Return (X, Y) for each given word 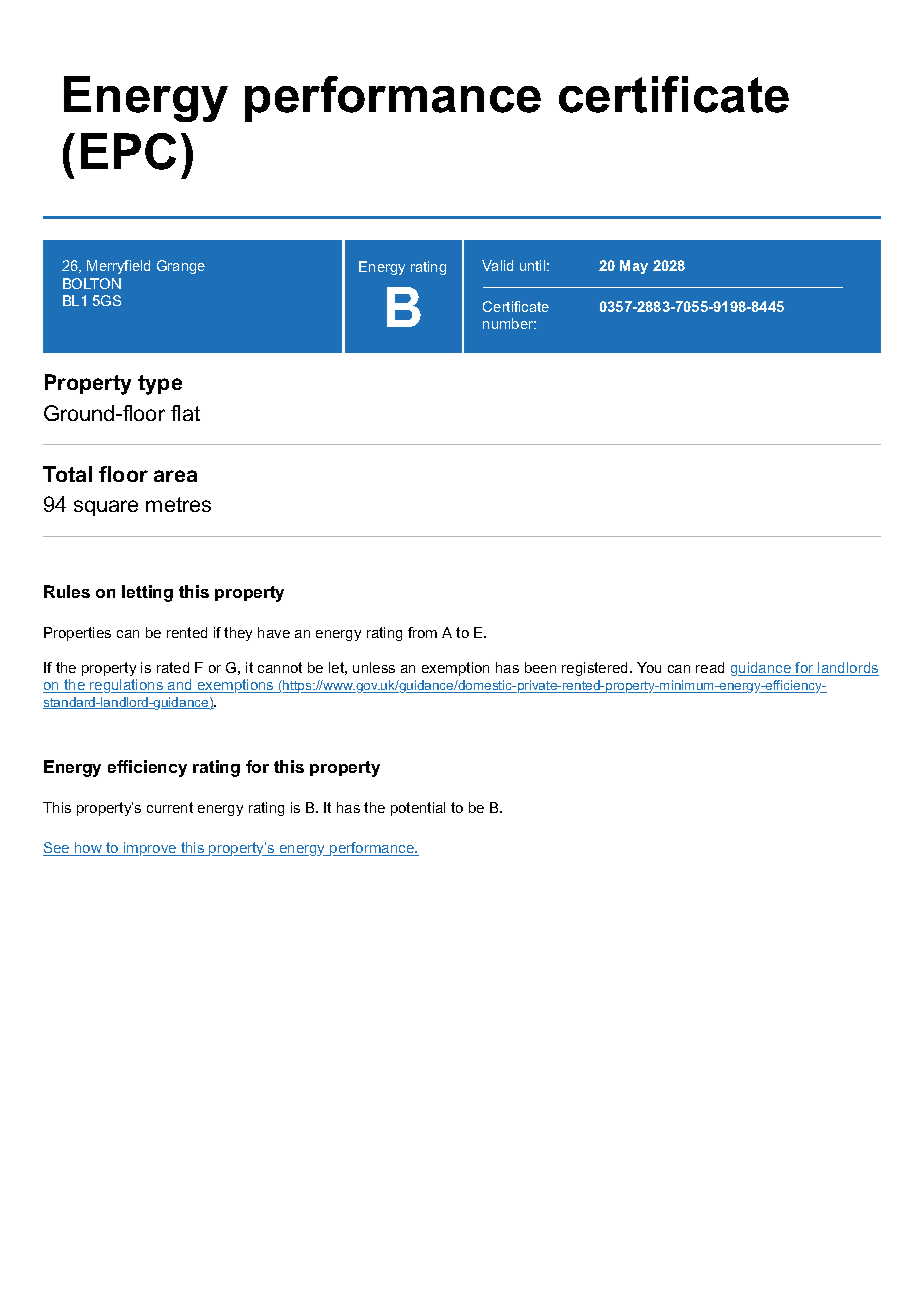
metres (178, 504)
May (634, 267)
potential (418, 809)
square (106, 508)
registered (594, 669)
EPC (128, 151)
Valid (497, 265)
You (649, 667)
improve (150, 849)
